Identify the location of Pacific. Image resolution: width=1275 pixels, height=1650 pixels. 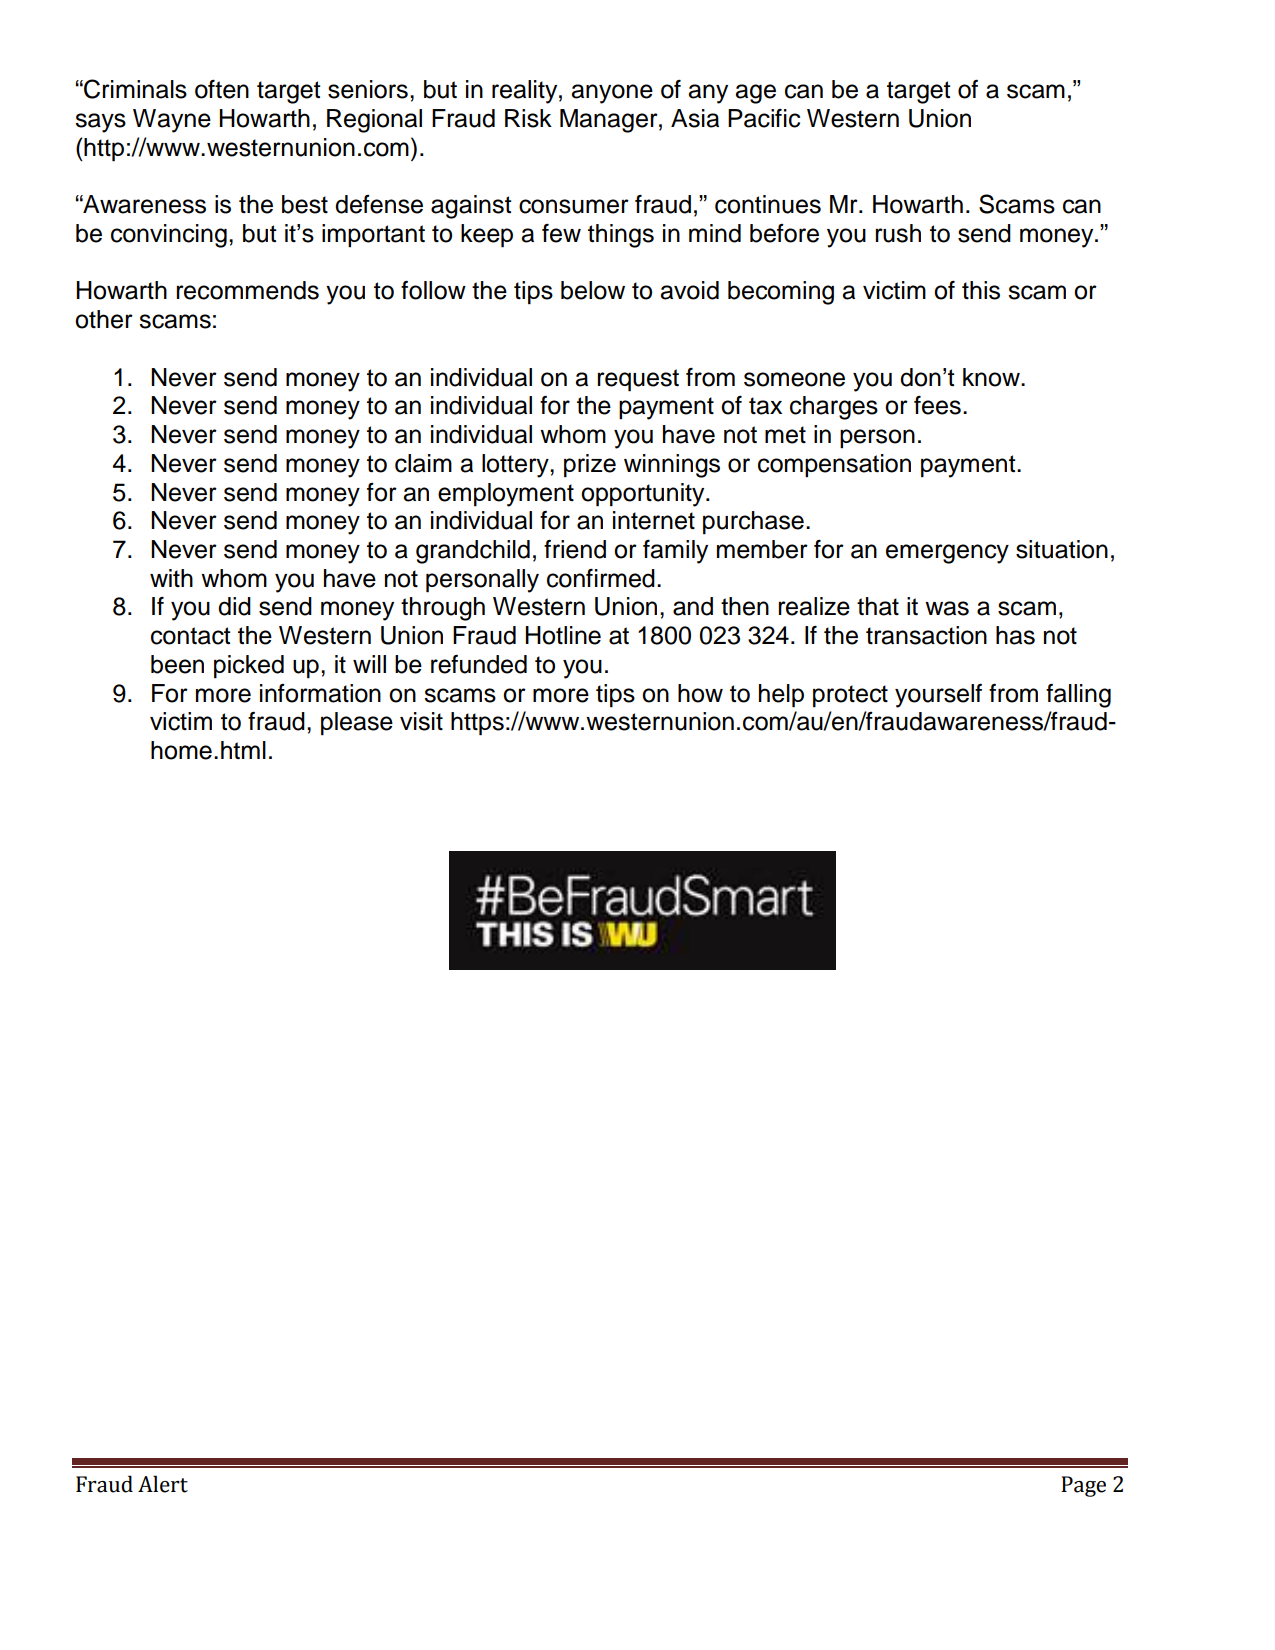
(764, 118).
